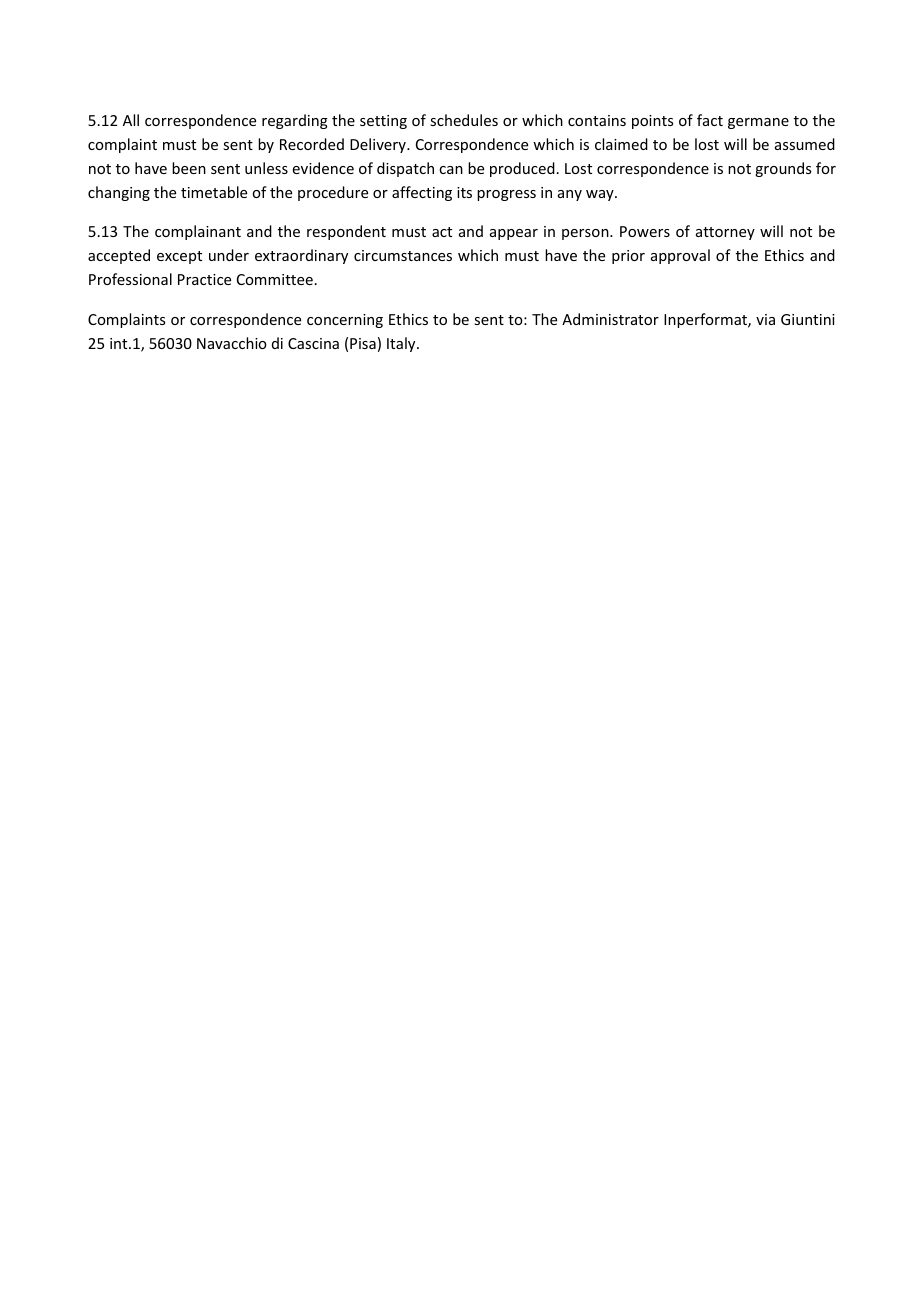  I want to click on circumstances, so click(403, 255).
